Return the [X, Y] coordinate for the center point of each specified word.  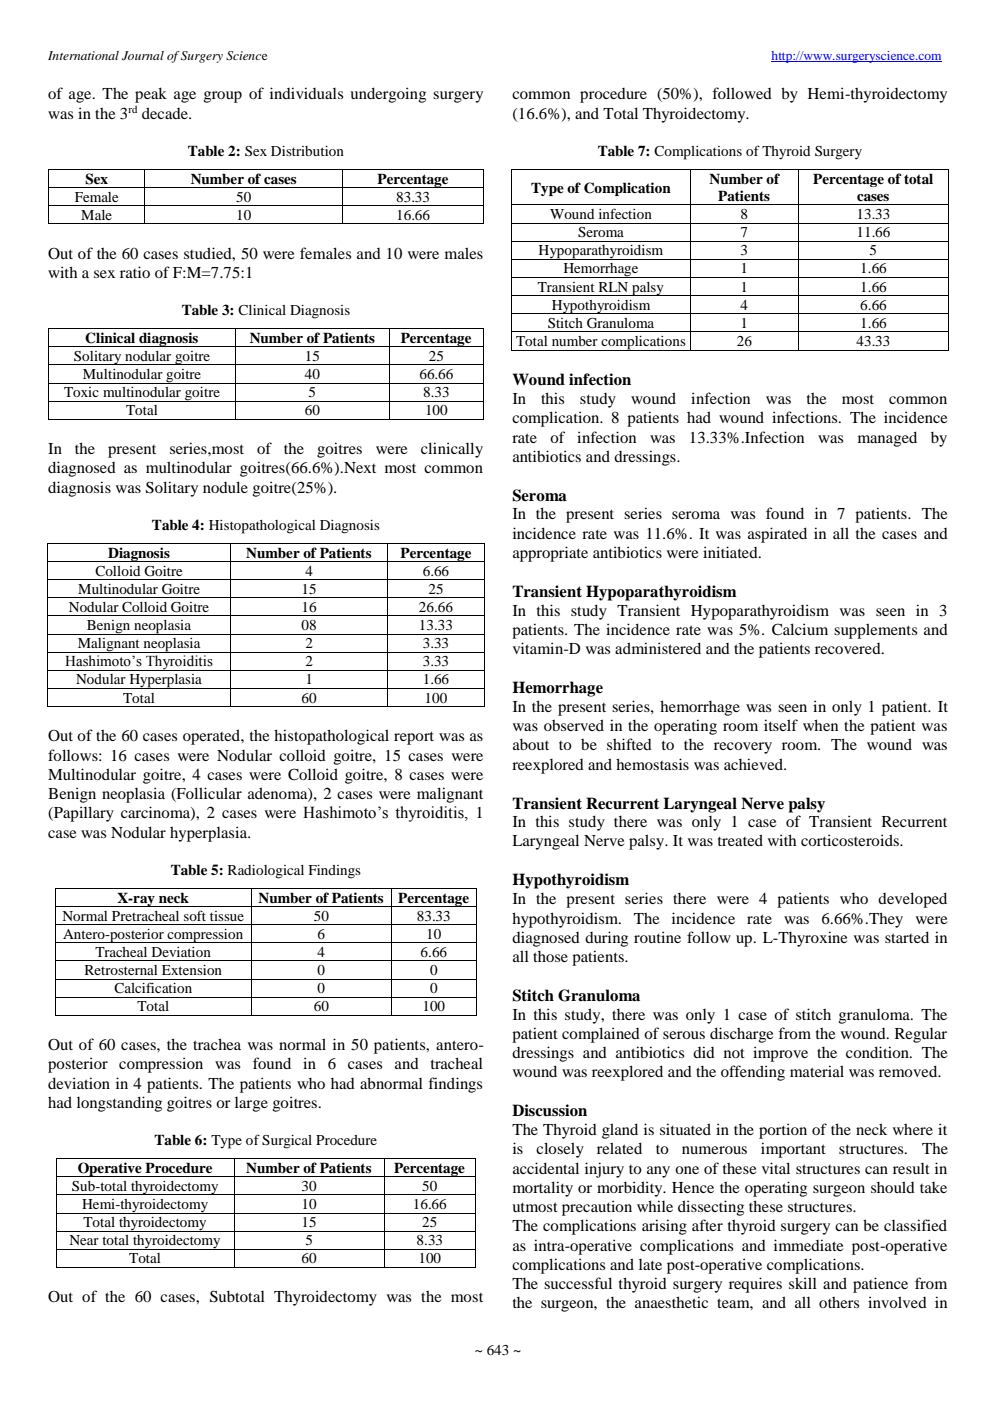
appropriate [550, 554]
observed [574, 725]
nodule [225, 487]
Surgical [287, 1142]
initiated [731, 552]
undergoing [388, 95]
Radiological [266, 872]
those [550, 956]
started [907, 937]
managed [887, 439]
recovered [849, 648]
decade [166, 113]
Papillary [83, 814]
